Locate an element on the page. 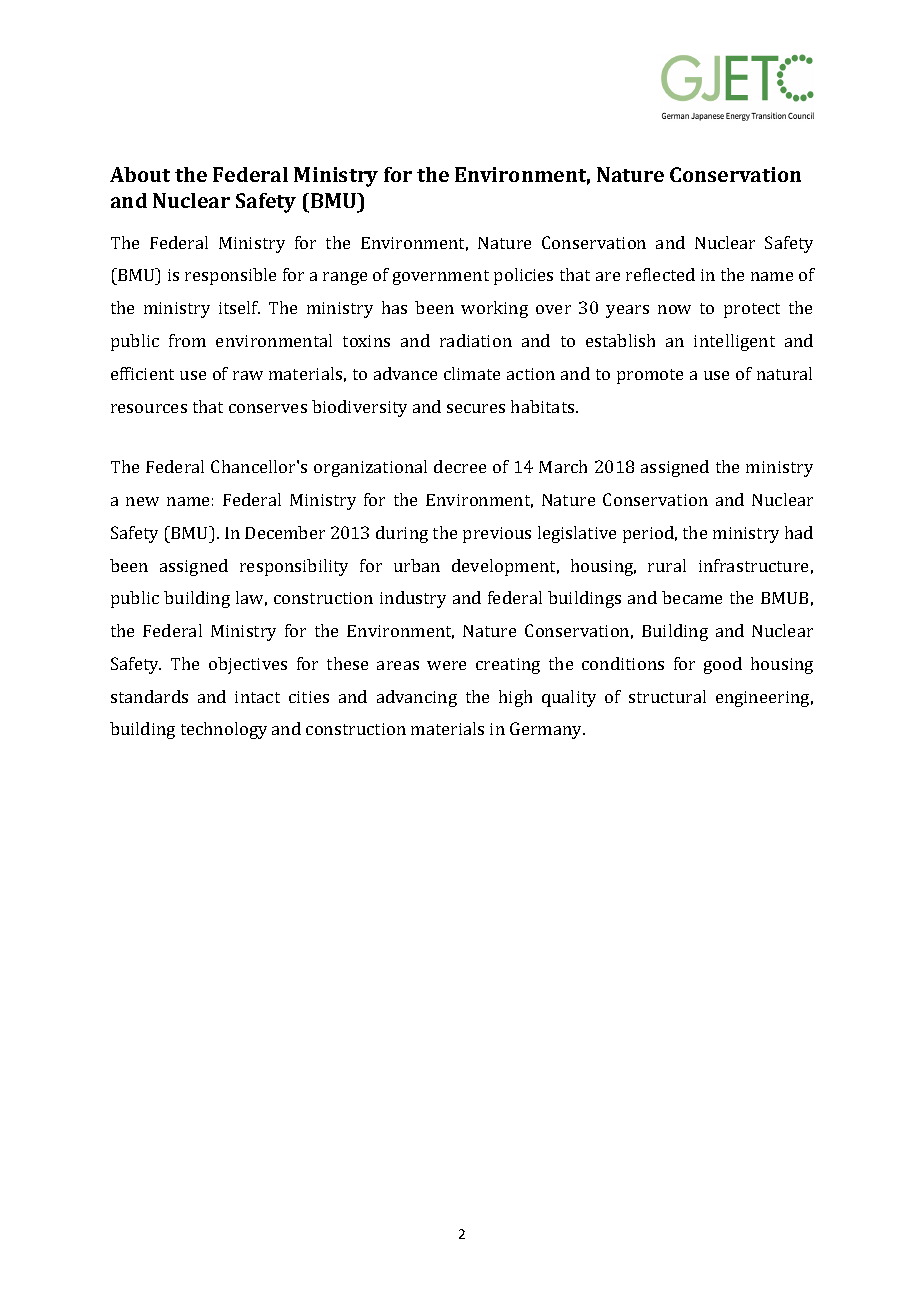 The image size is (924, 1308). responsibility is located at coordinates (294, 567).
